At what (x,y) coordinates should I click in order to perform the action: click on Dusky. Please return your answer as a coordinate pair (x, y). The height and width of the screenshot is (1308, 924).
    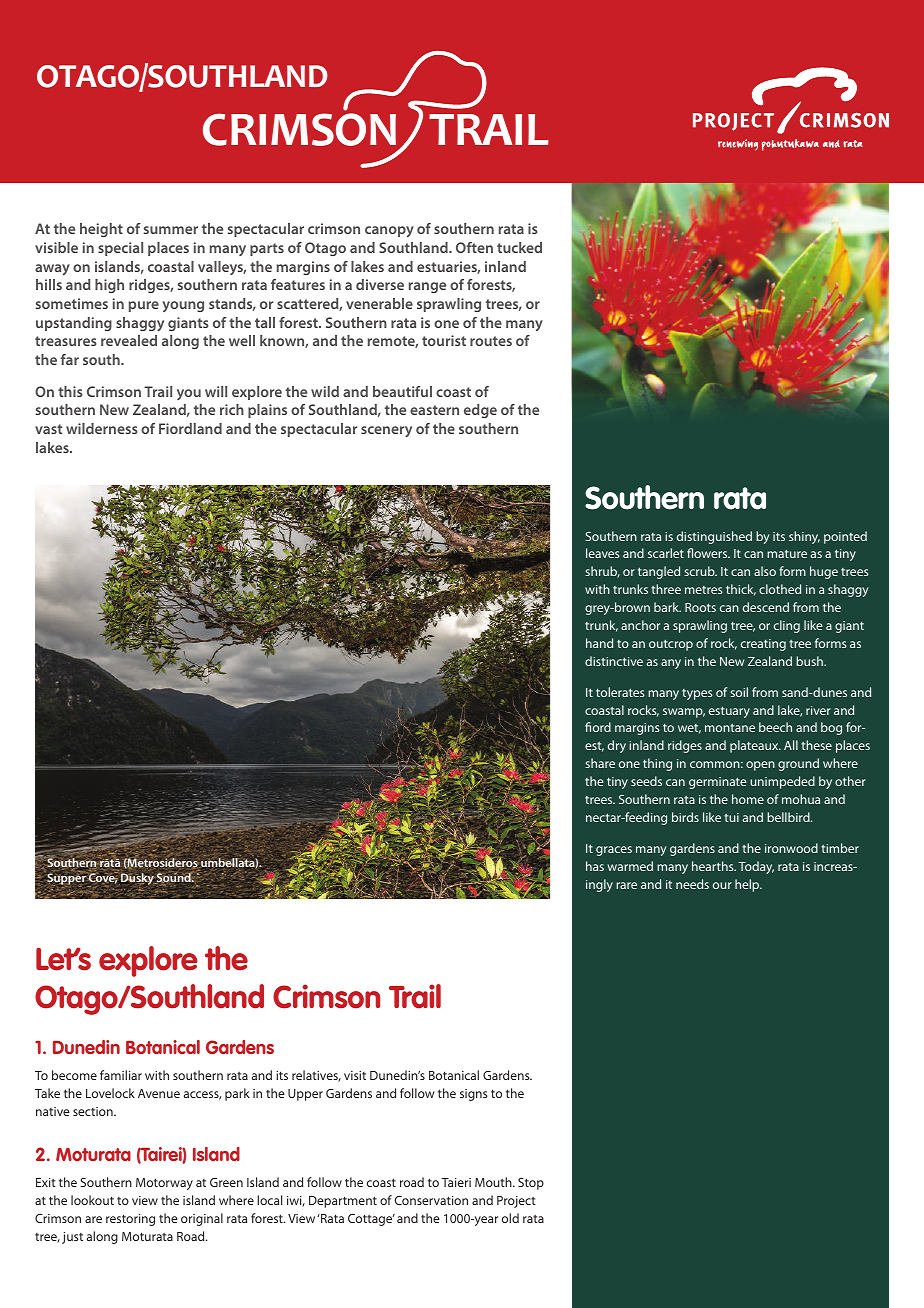
    Looking at the image, I should click on (137, 880).
